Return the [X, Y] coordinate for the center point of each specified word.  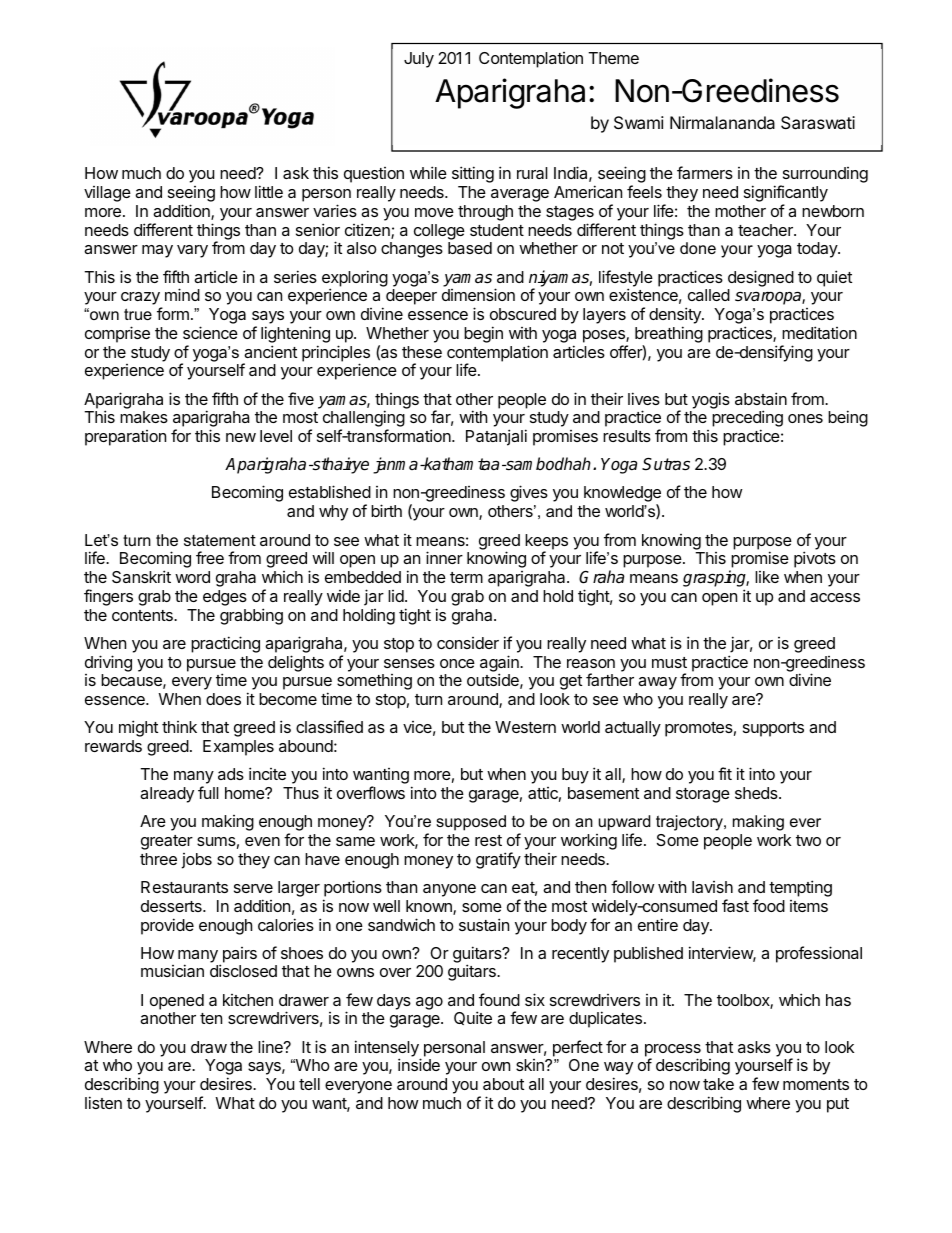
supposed [471, 823]
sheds [757, 793]
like [767, 577]
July [419, 60]
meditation [819, 332]
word [192, 577]
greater [167, 842]
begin [483, 334]
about [503, 1084]
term [466, 577]
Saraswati [818, 122]
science [210, 332]
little [269, 191]
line [271, 1046]
